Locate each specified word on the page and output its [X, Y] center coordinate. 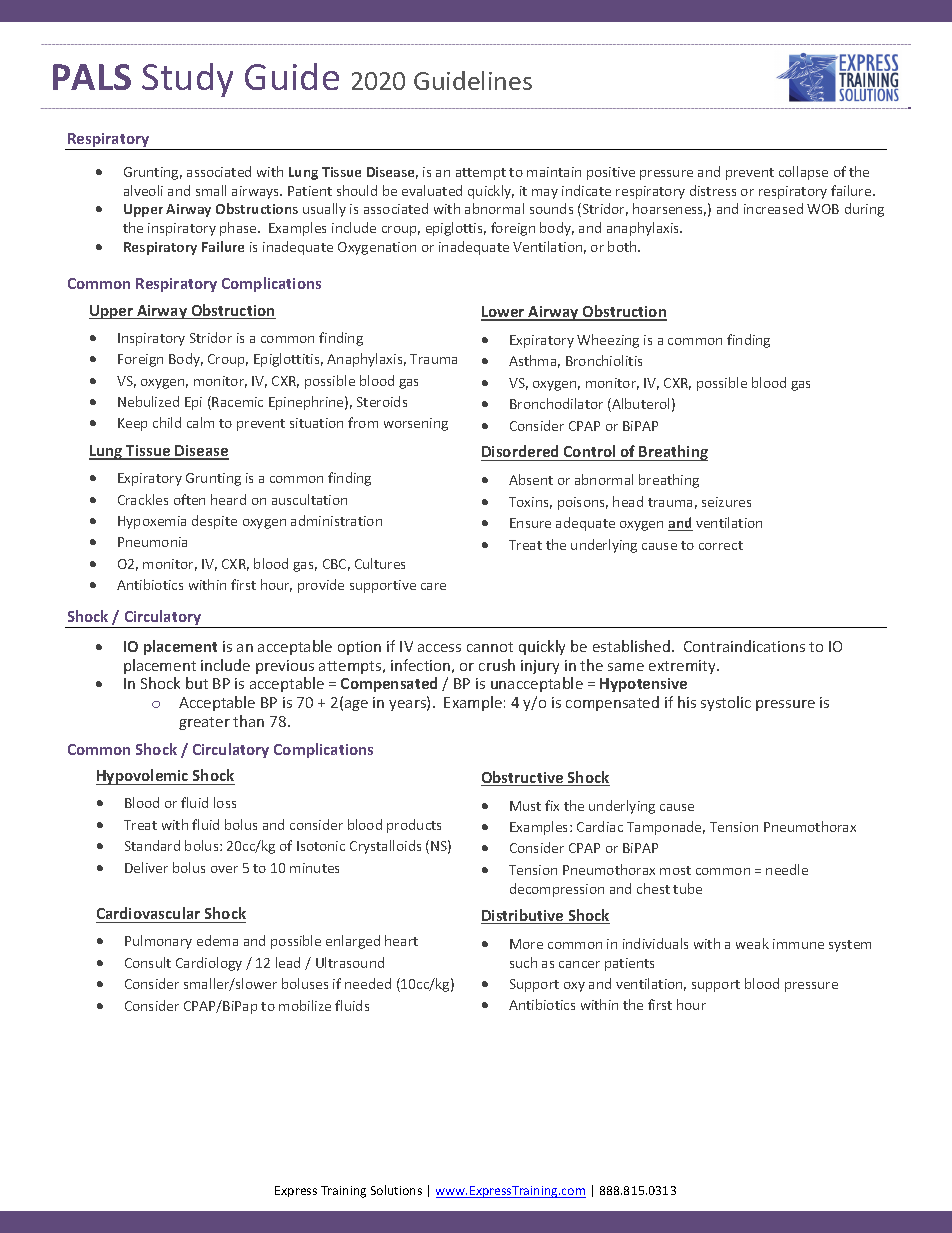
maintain [554, 172]
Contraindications [744, 646]
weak [752, 943]
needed [368, 983]
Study [187, 80]
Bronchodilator [556, 403]
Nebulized [148, 401]
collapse [803, 173]
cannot [490, 647]
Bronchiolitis [604, 360]
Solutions [396, 1190]
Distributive [523, 916]
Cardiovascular [148, 913]
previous [285, 667]
